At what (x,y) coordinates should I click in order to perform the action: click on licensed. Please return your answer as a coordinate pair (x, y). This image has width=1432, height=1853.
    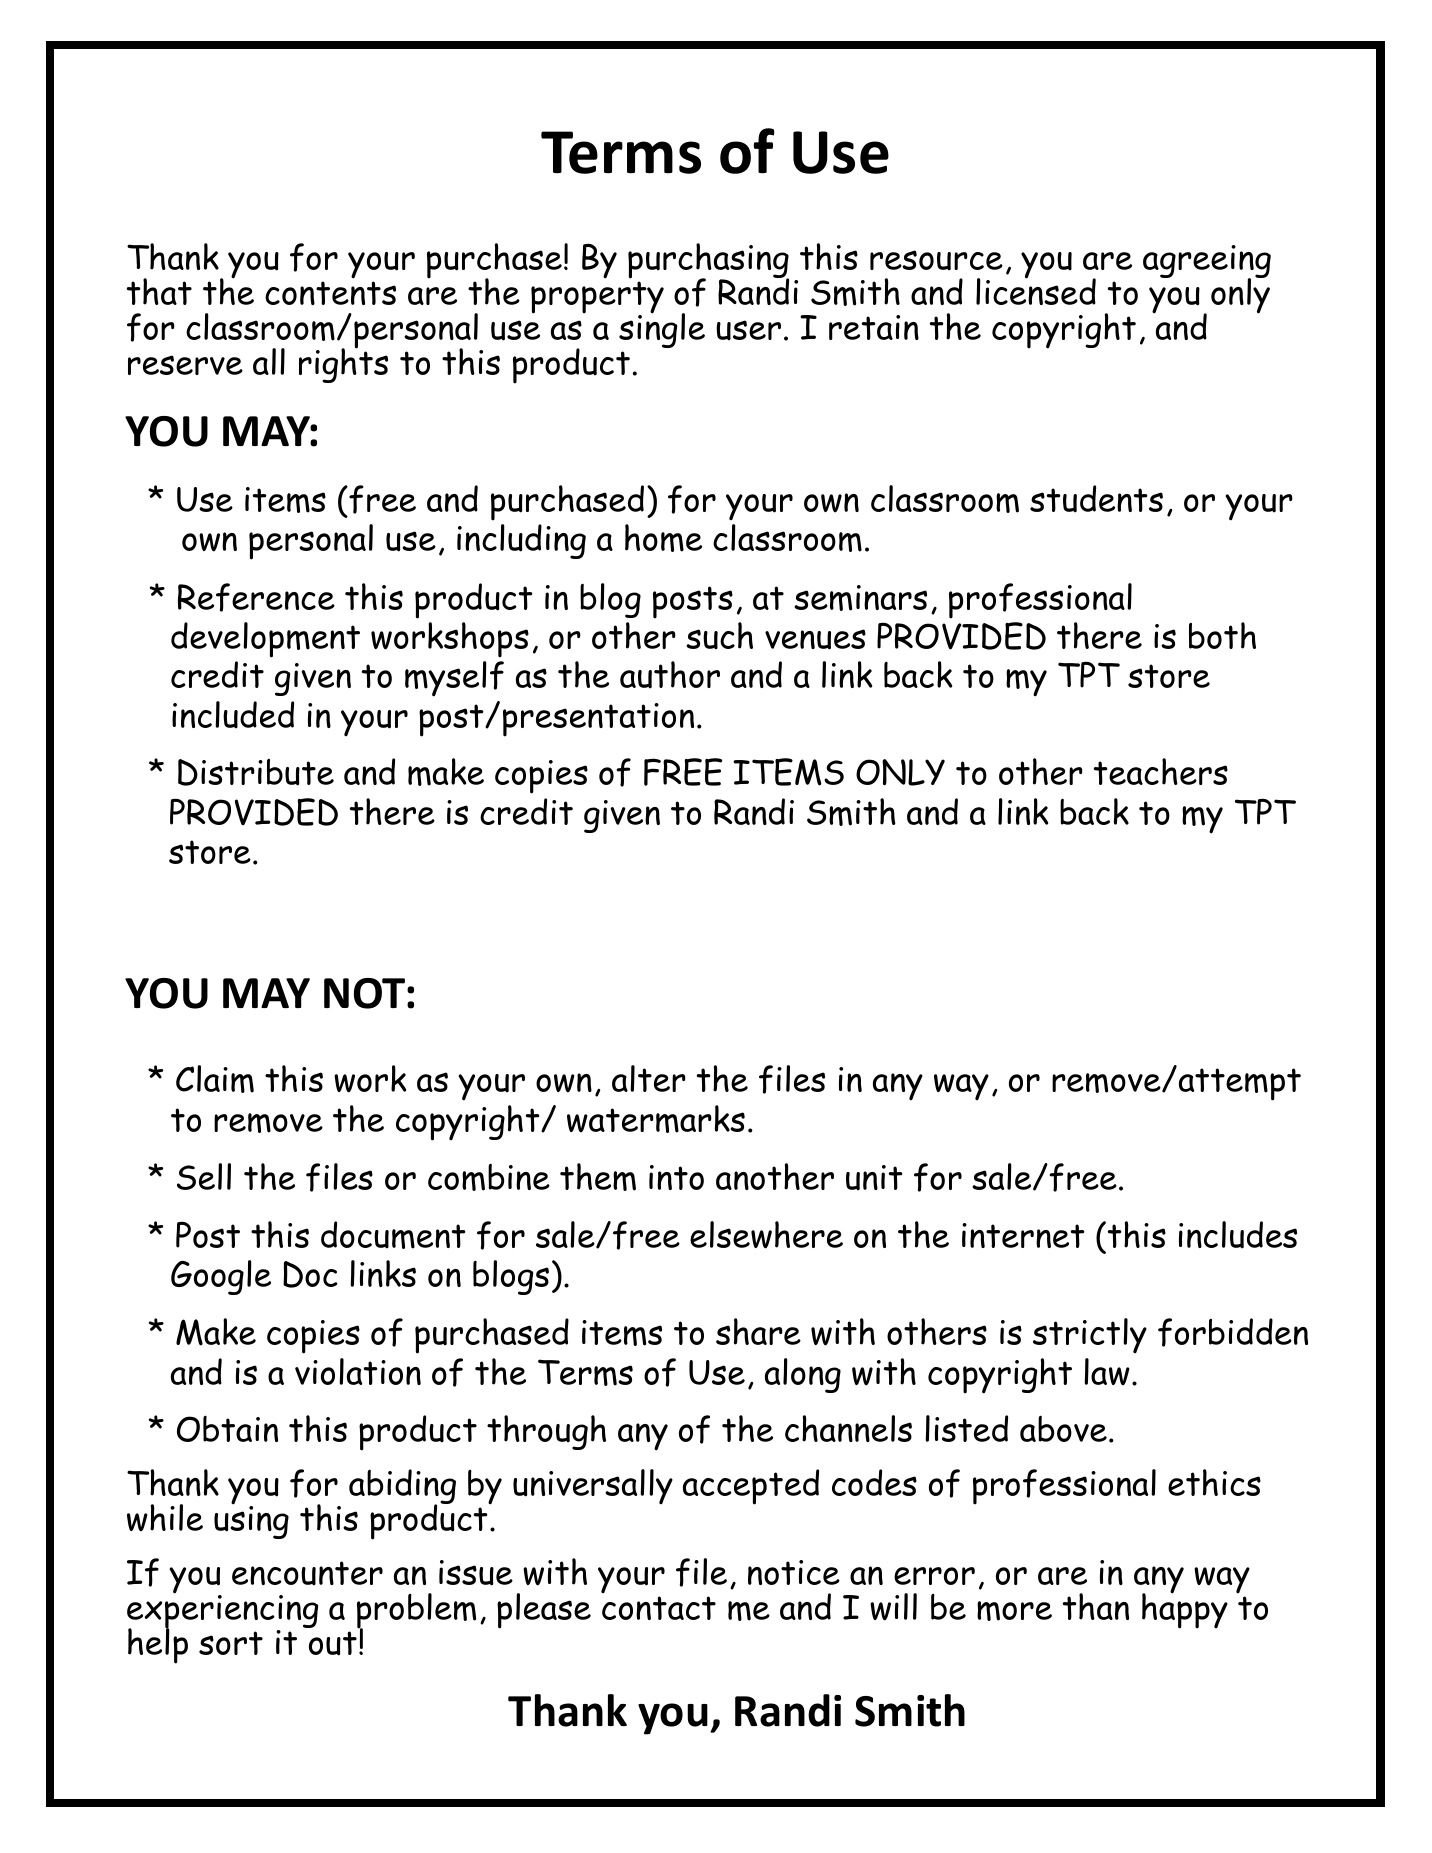
    Looking at the image, I should click on (1036, 290).
